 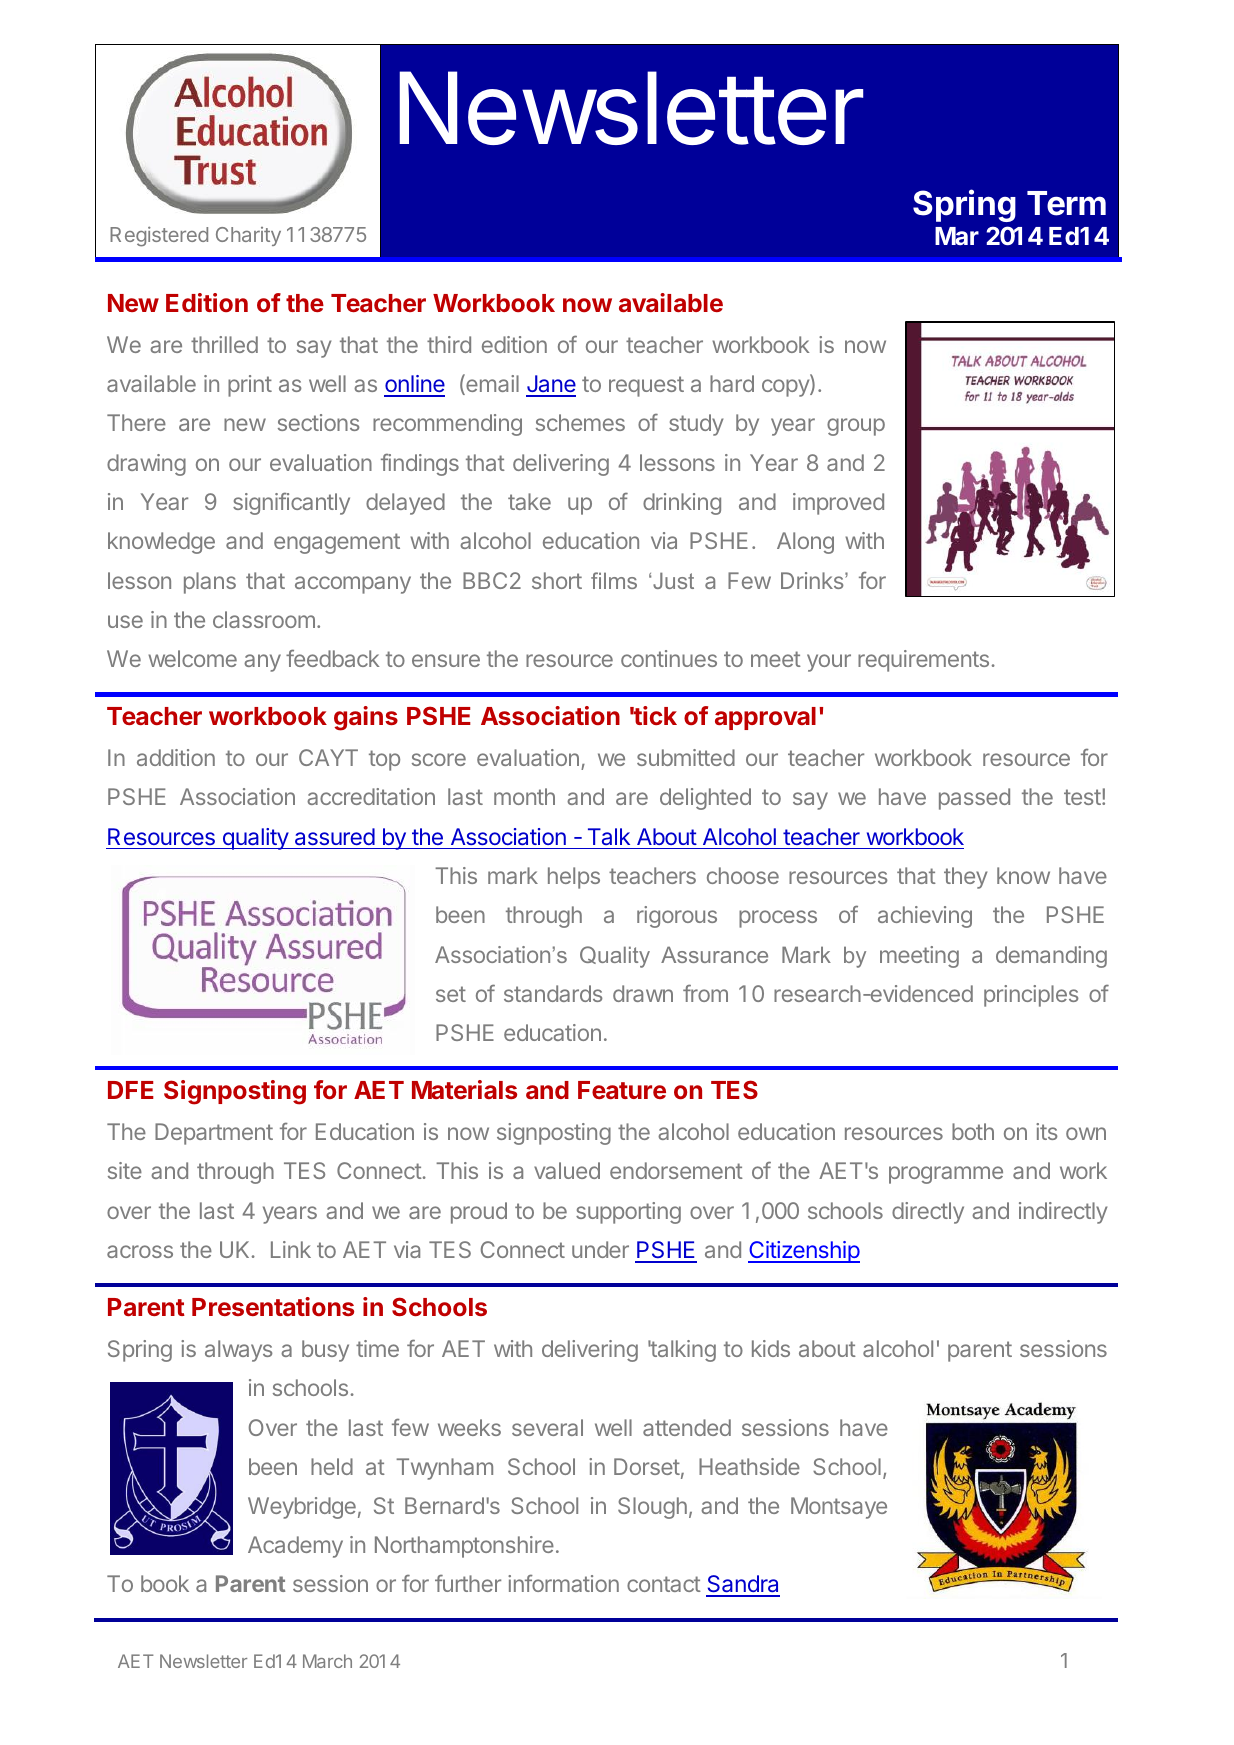 I want to click on valued, so click(x=567, y=1170).
